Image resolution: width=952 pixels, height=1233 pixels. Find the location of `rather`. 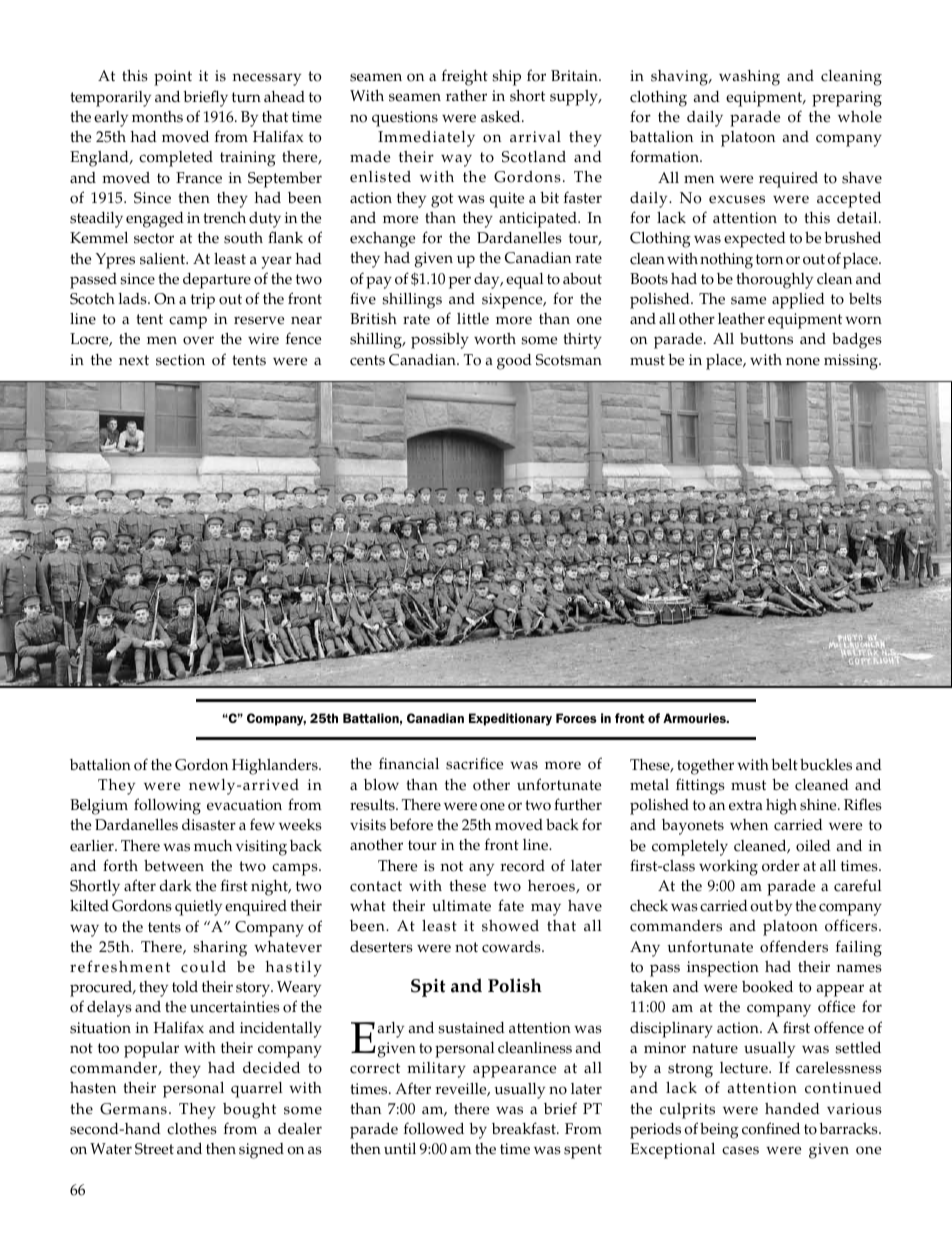

rather is located at coordinates (466, 96).
